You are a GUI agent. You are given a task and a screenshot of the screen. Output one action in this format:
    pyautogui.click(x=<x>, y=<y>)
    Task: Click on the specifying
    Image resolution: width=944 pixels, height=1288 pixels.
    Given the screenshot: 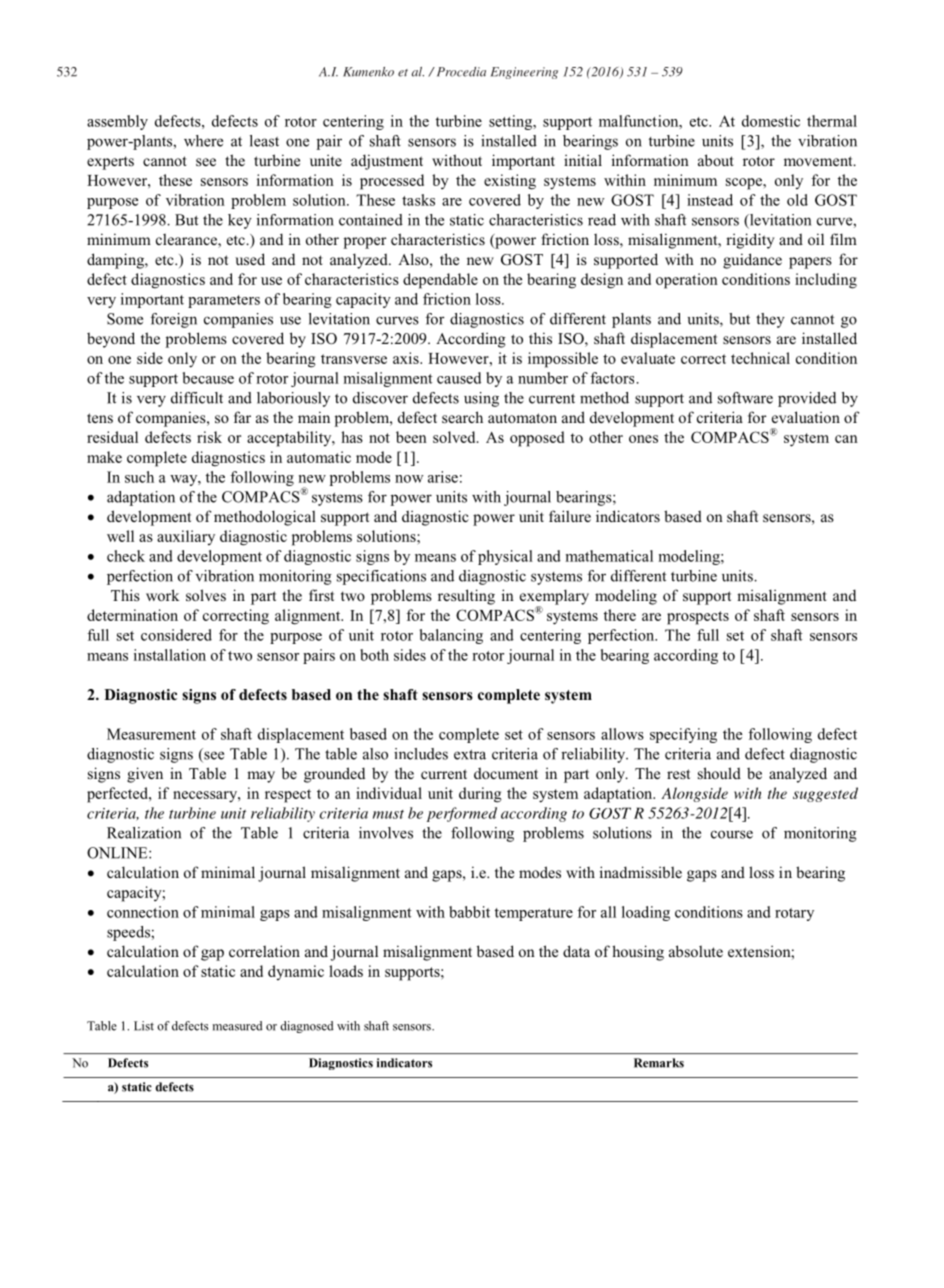 What is the action you would take?
    pyautogui.click(x=683, y=735)
